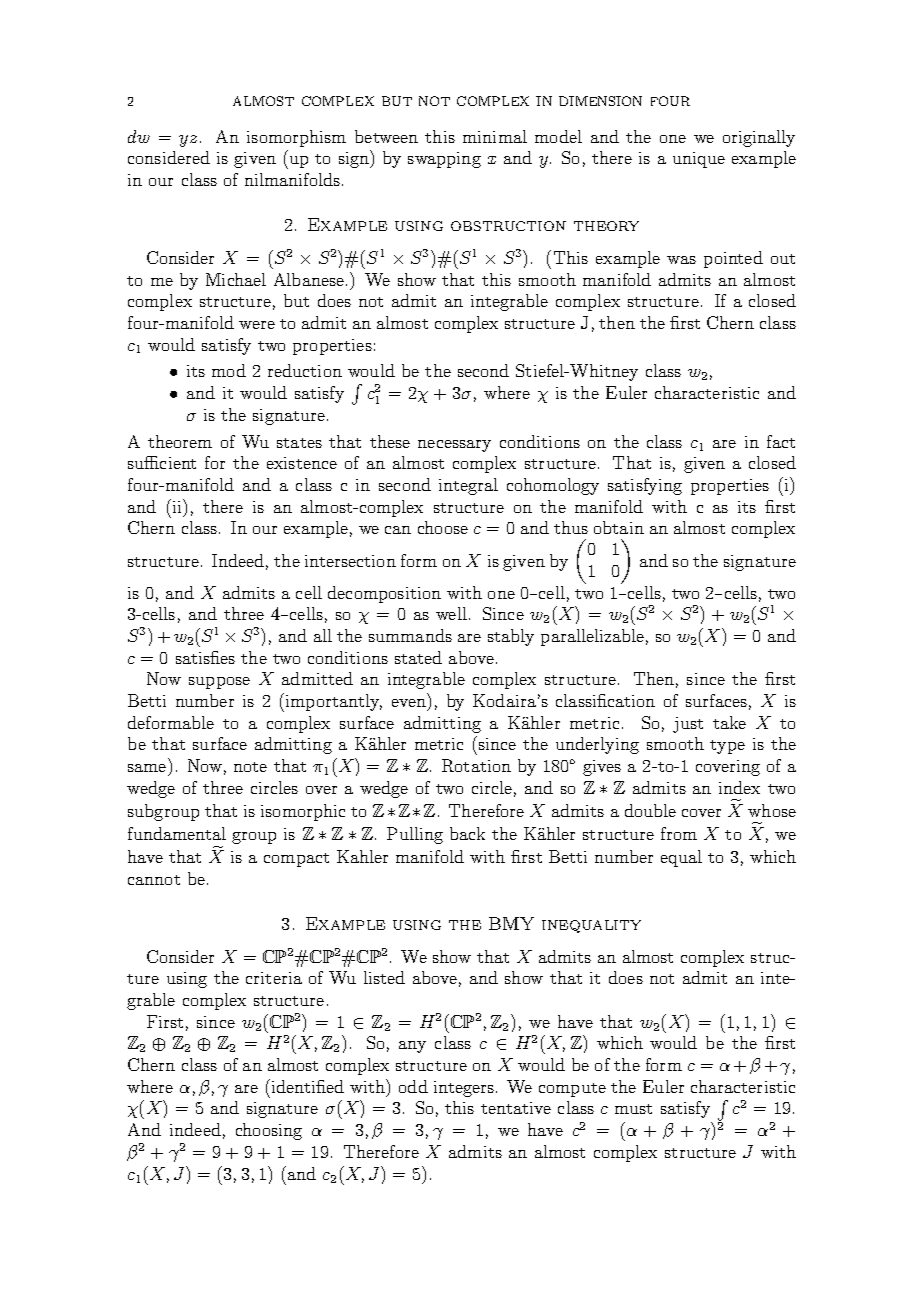 The width and height of the image is (924, 1308). Describe the element at coordinates (495, 136) in the image. I see `minimal` at that location.
